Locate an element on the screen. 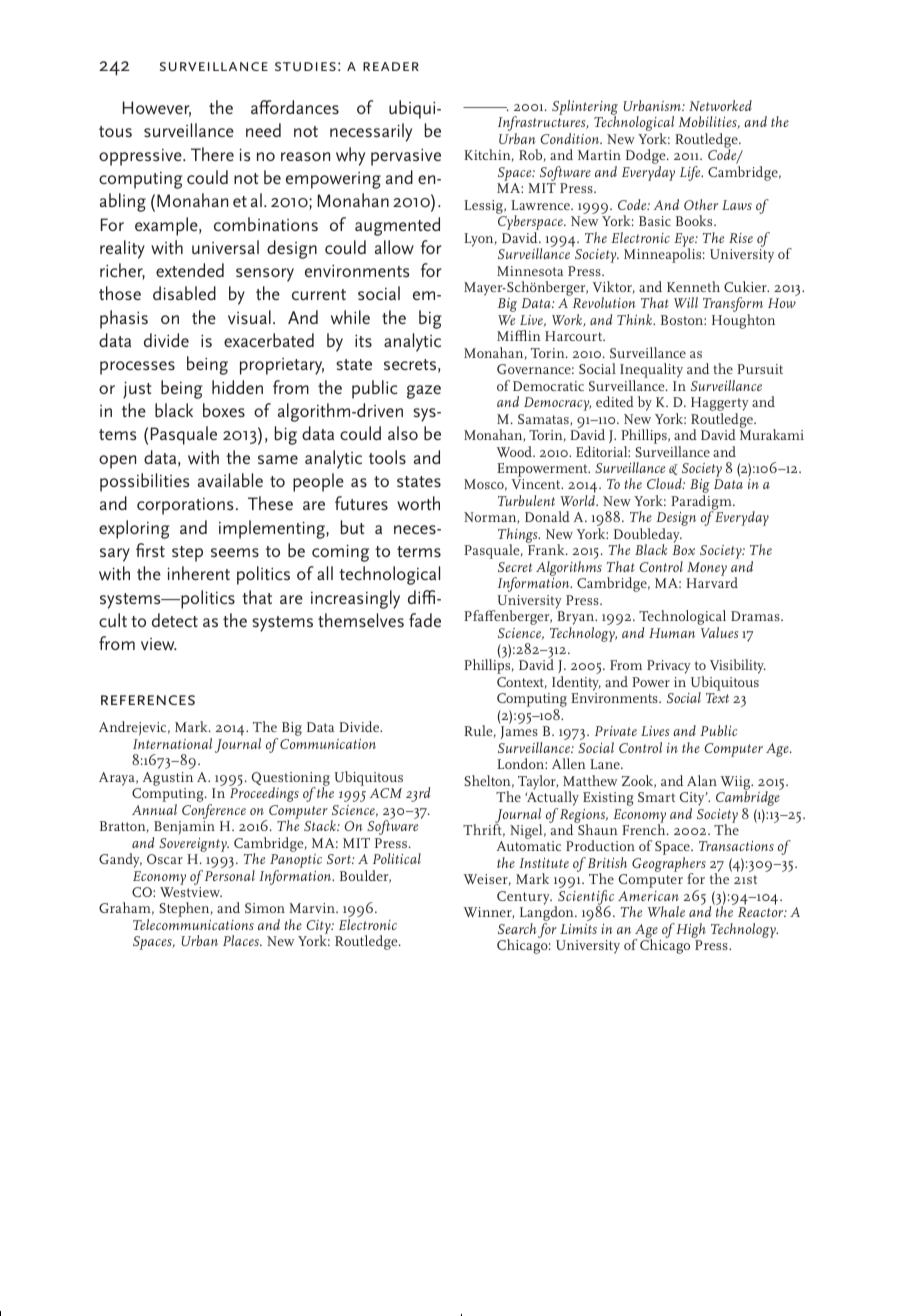 Image resolution: width=921 pixels, height=1316 pixels. worth is located at coordinates (418, 503).
